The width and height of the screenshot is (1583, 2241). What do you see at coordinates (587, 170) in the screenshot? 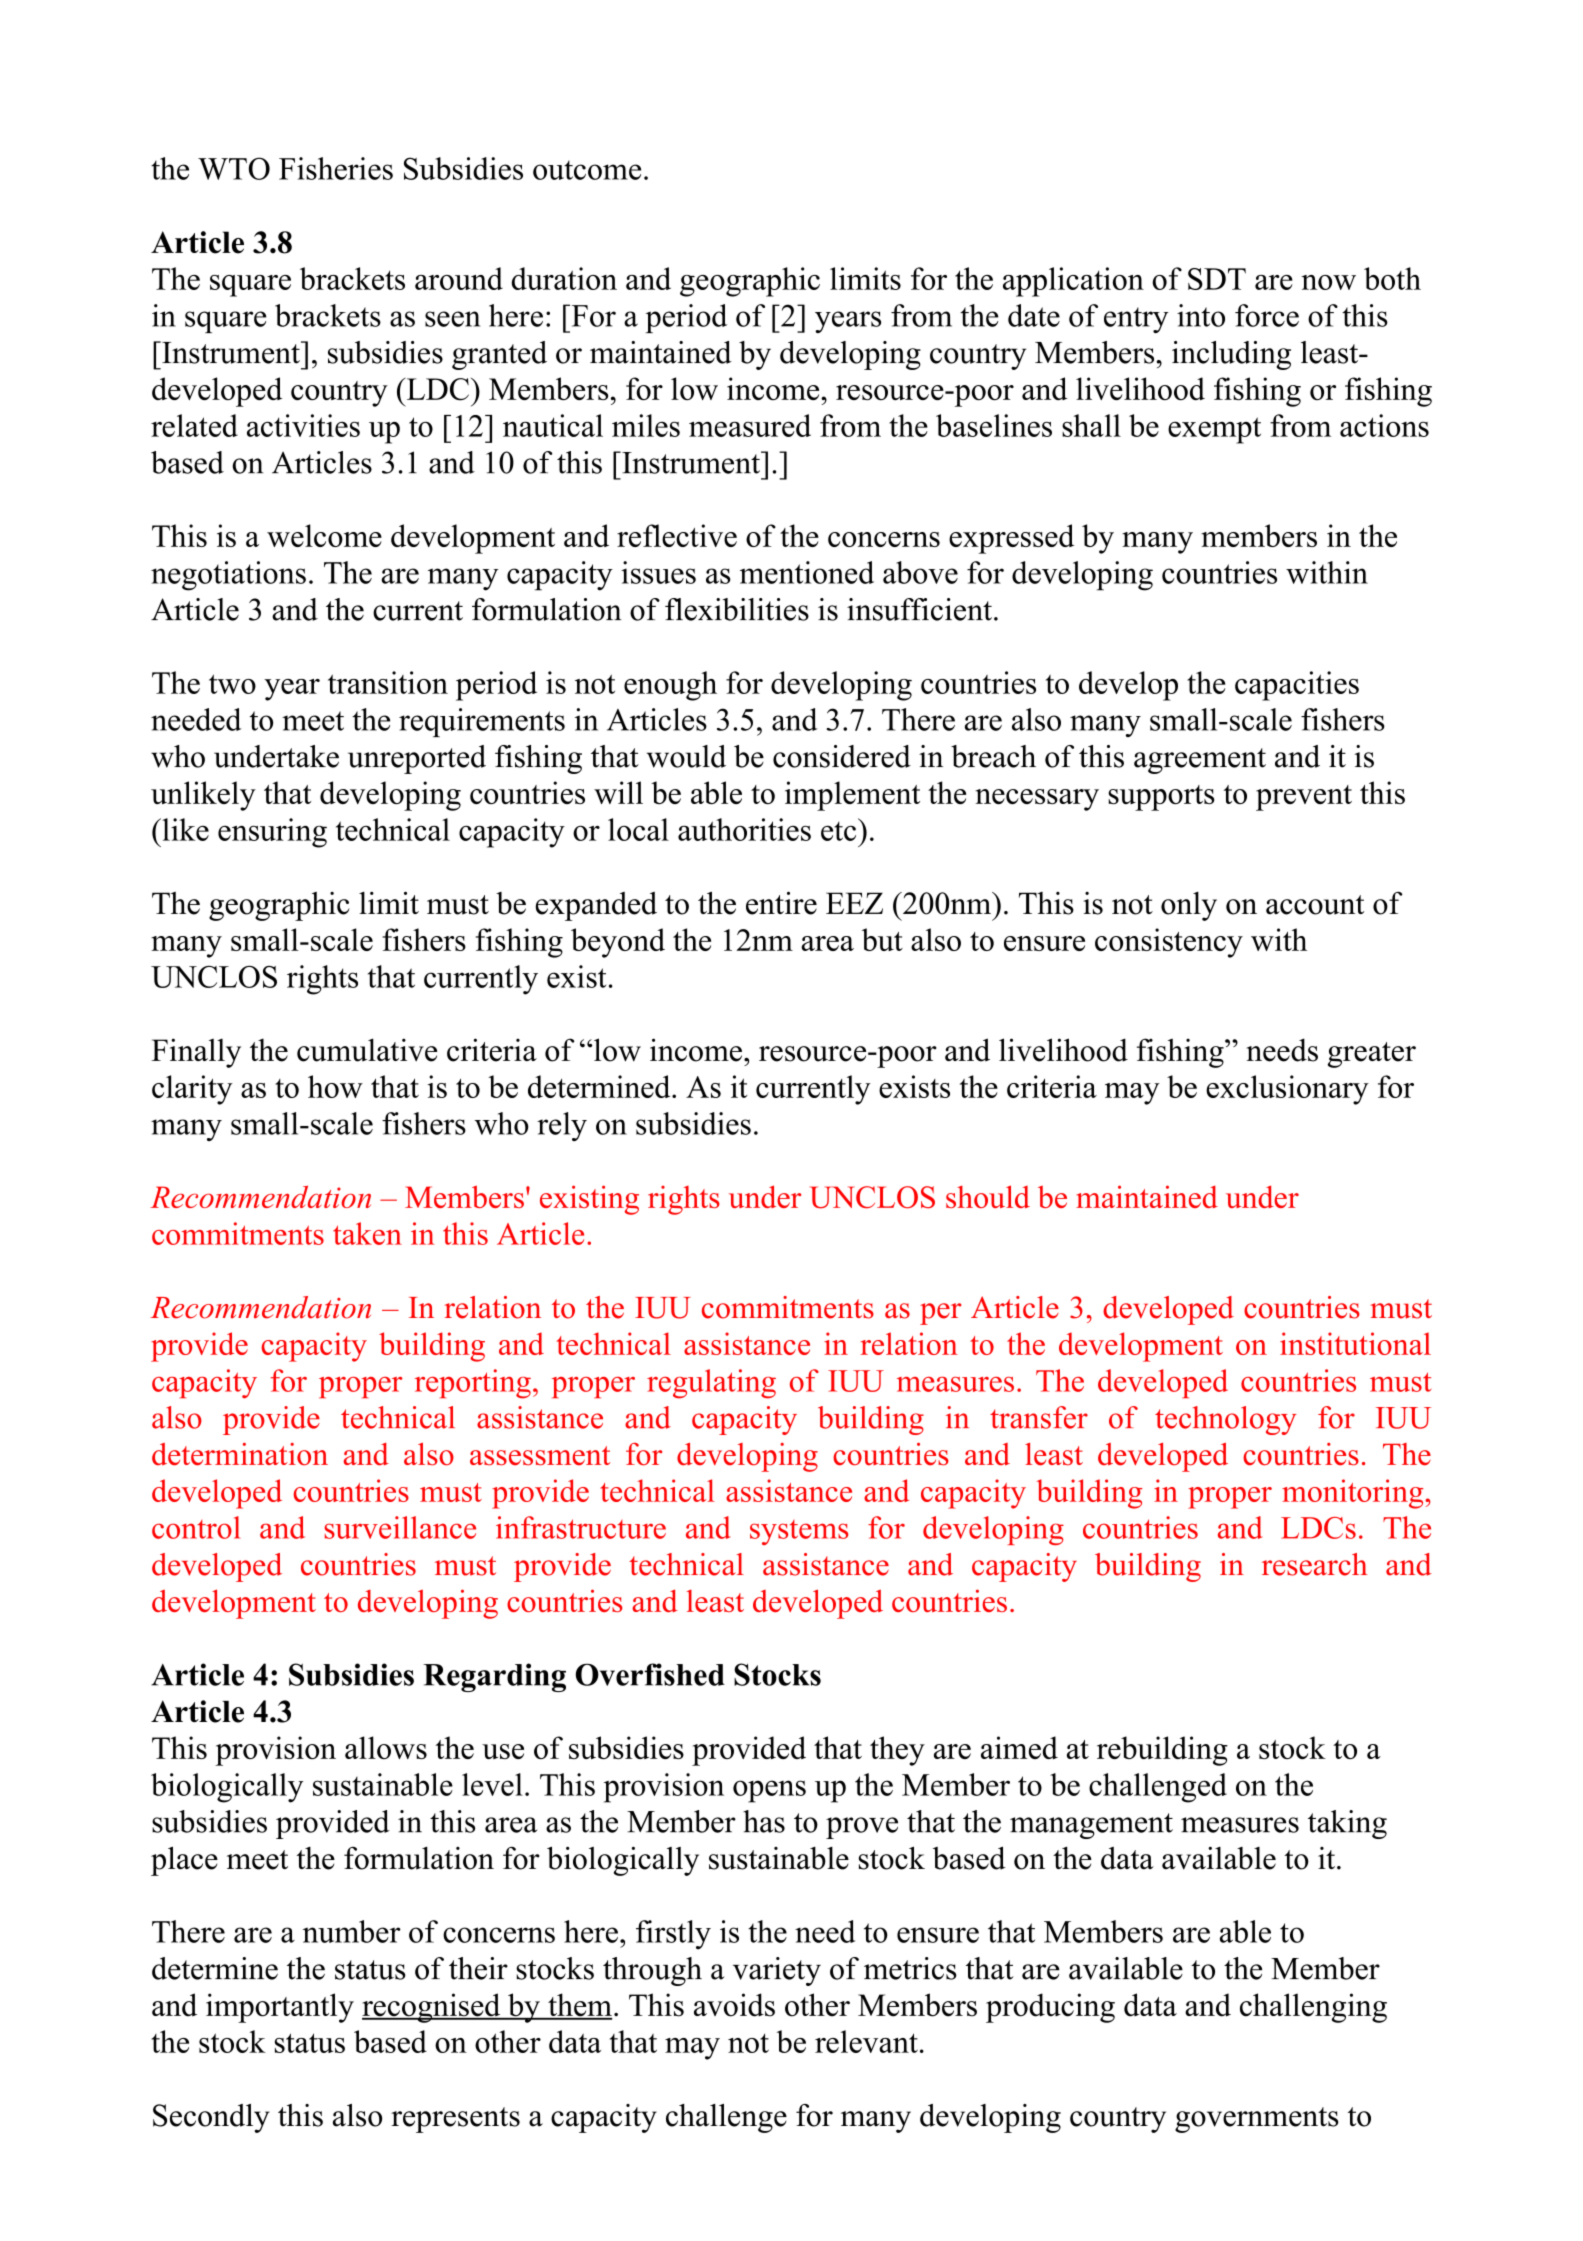
I see `outcome` at bounding box center [587, 170].
